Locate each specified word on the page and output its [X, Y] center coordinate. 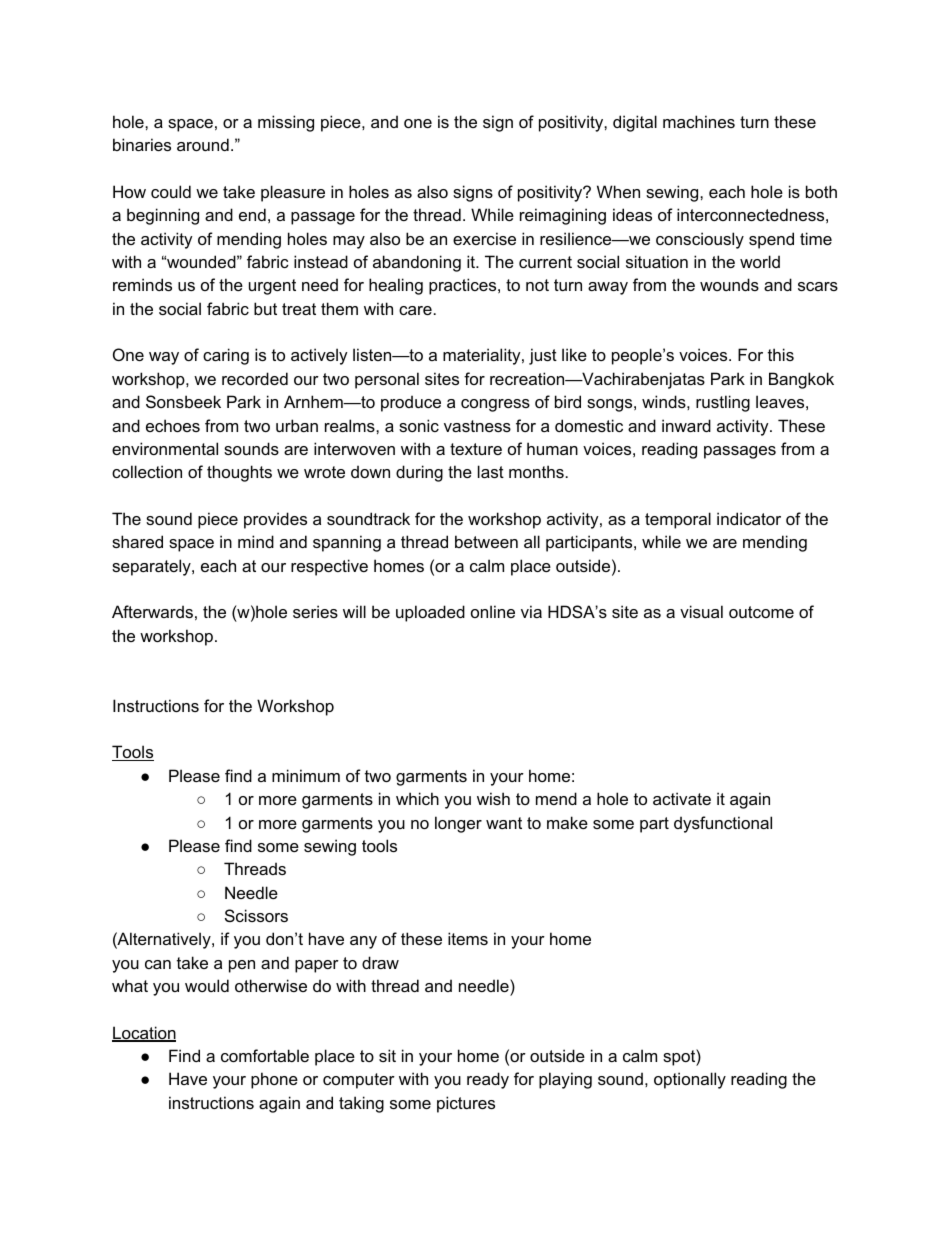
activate [682, 798]
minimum [306, 775]
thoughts [239, 473]
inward [686, 425]
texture [476, 449]
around [203, 144]
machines [699, 121]
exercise [484, 238]
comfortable [265, 1055]
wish [493, 798]
